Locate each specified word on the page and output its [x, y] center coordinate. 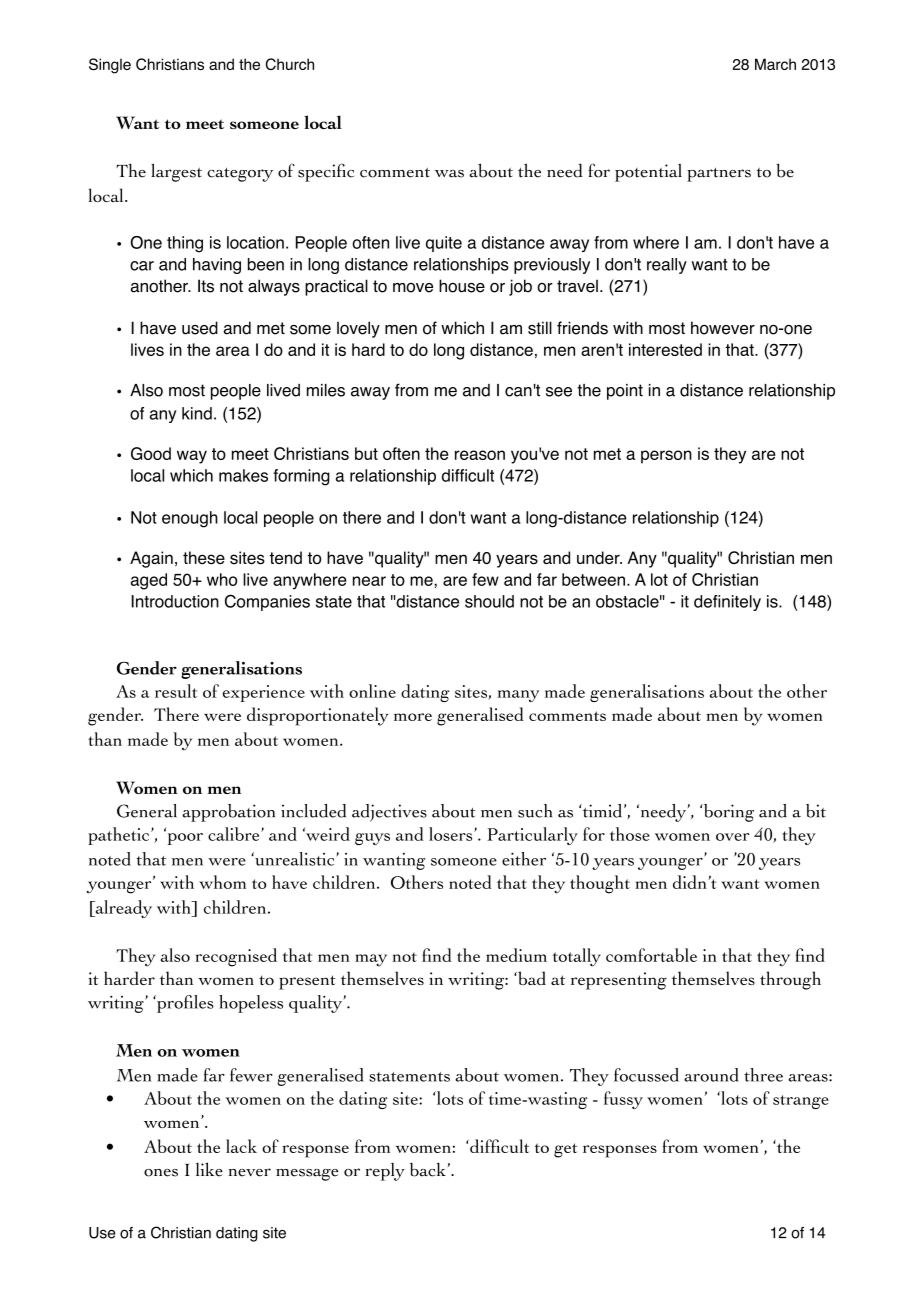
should [489, 601]
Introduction [175, 601]
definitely [727, 603]
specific [326, 172]
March [775, 64]
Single [110, 66]
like [209, 1169]
